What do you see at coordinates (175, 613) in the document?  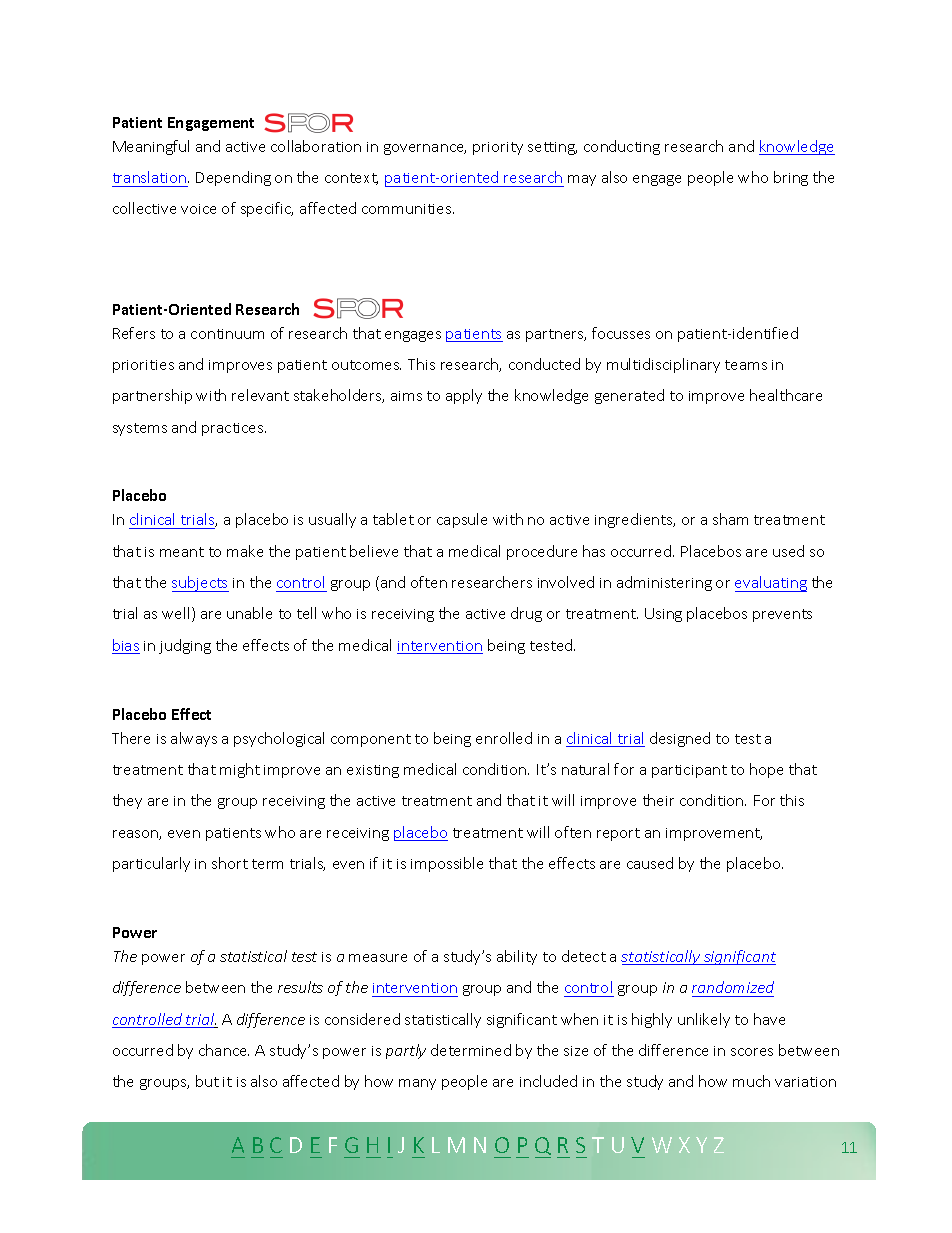 I see `well` at bounding box center [175, 613].
